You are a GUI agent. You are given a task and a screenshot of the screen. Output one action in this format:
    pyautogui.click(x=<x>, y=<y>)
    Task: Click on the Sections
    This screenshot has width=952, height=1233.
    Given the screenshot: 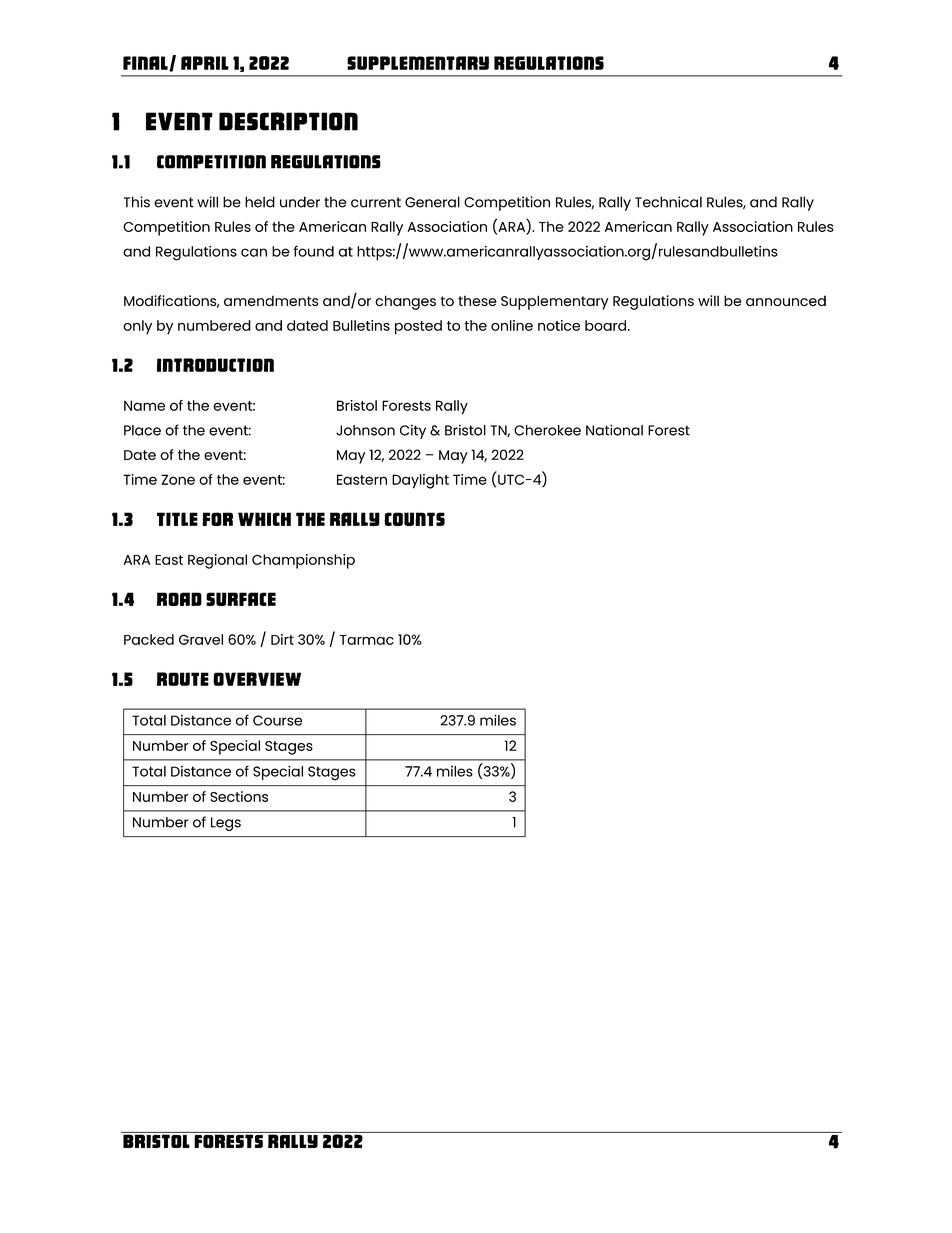 What is the action you would take?
    pyautogui.click(x=239, y=796)
